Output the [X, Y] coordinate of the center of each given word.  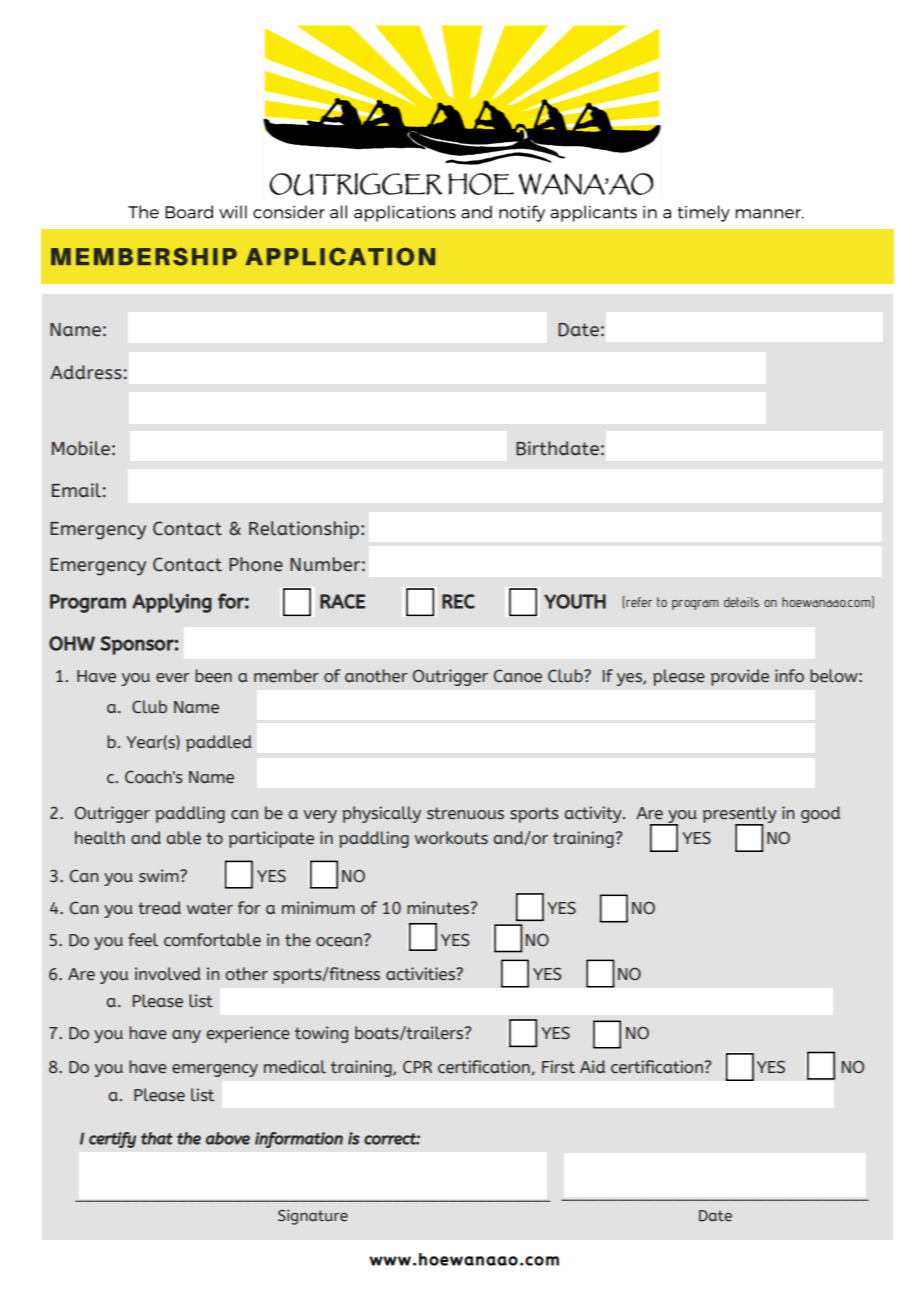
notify [522, 213]
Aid [592, 1066]
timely [704, 213]
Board [189, 212]
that [157, 1138]
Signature [313, 1217]
